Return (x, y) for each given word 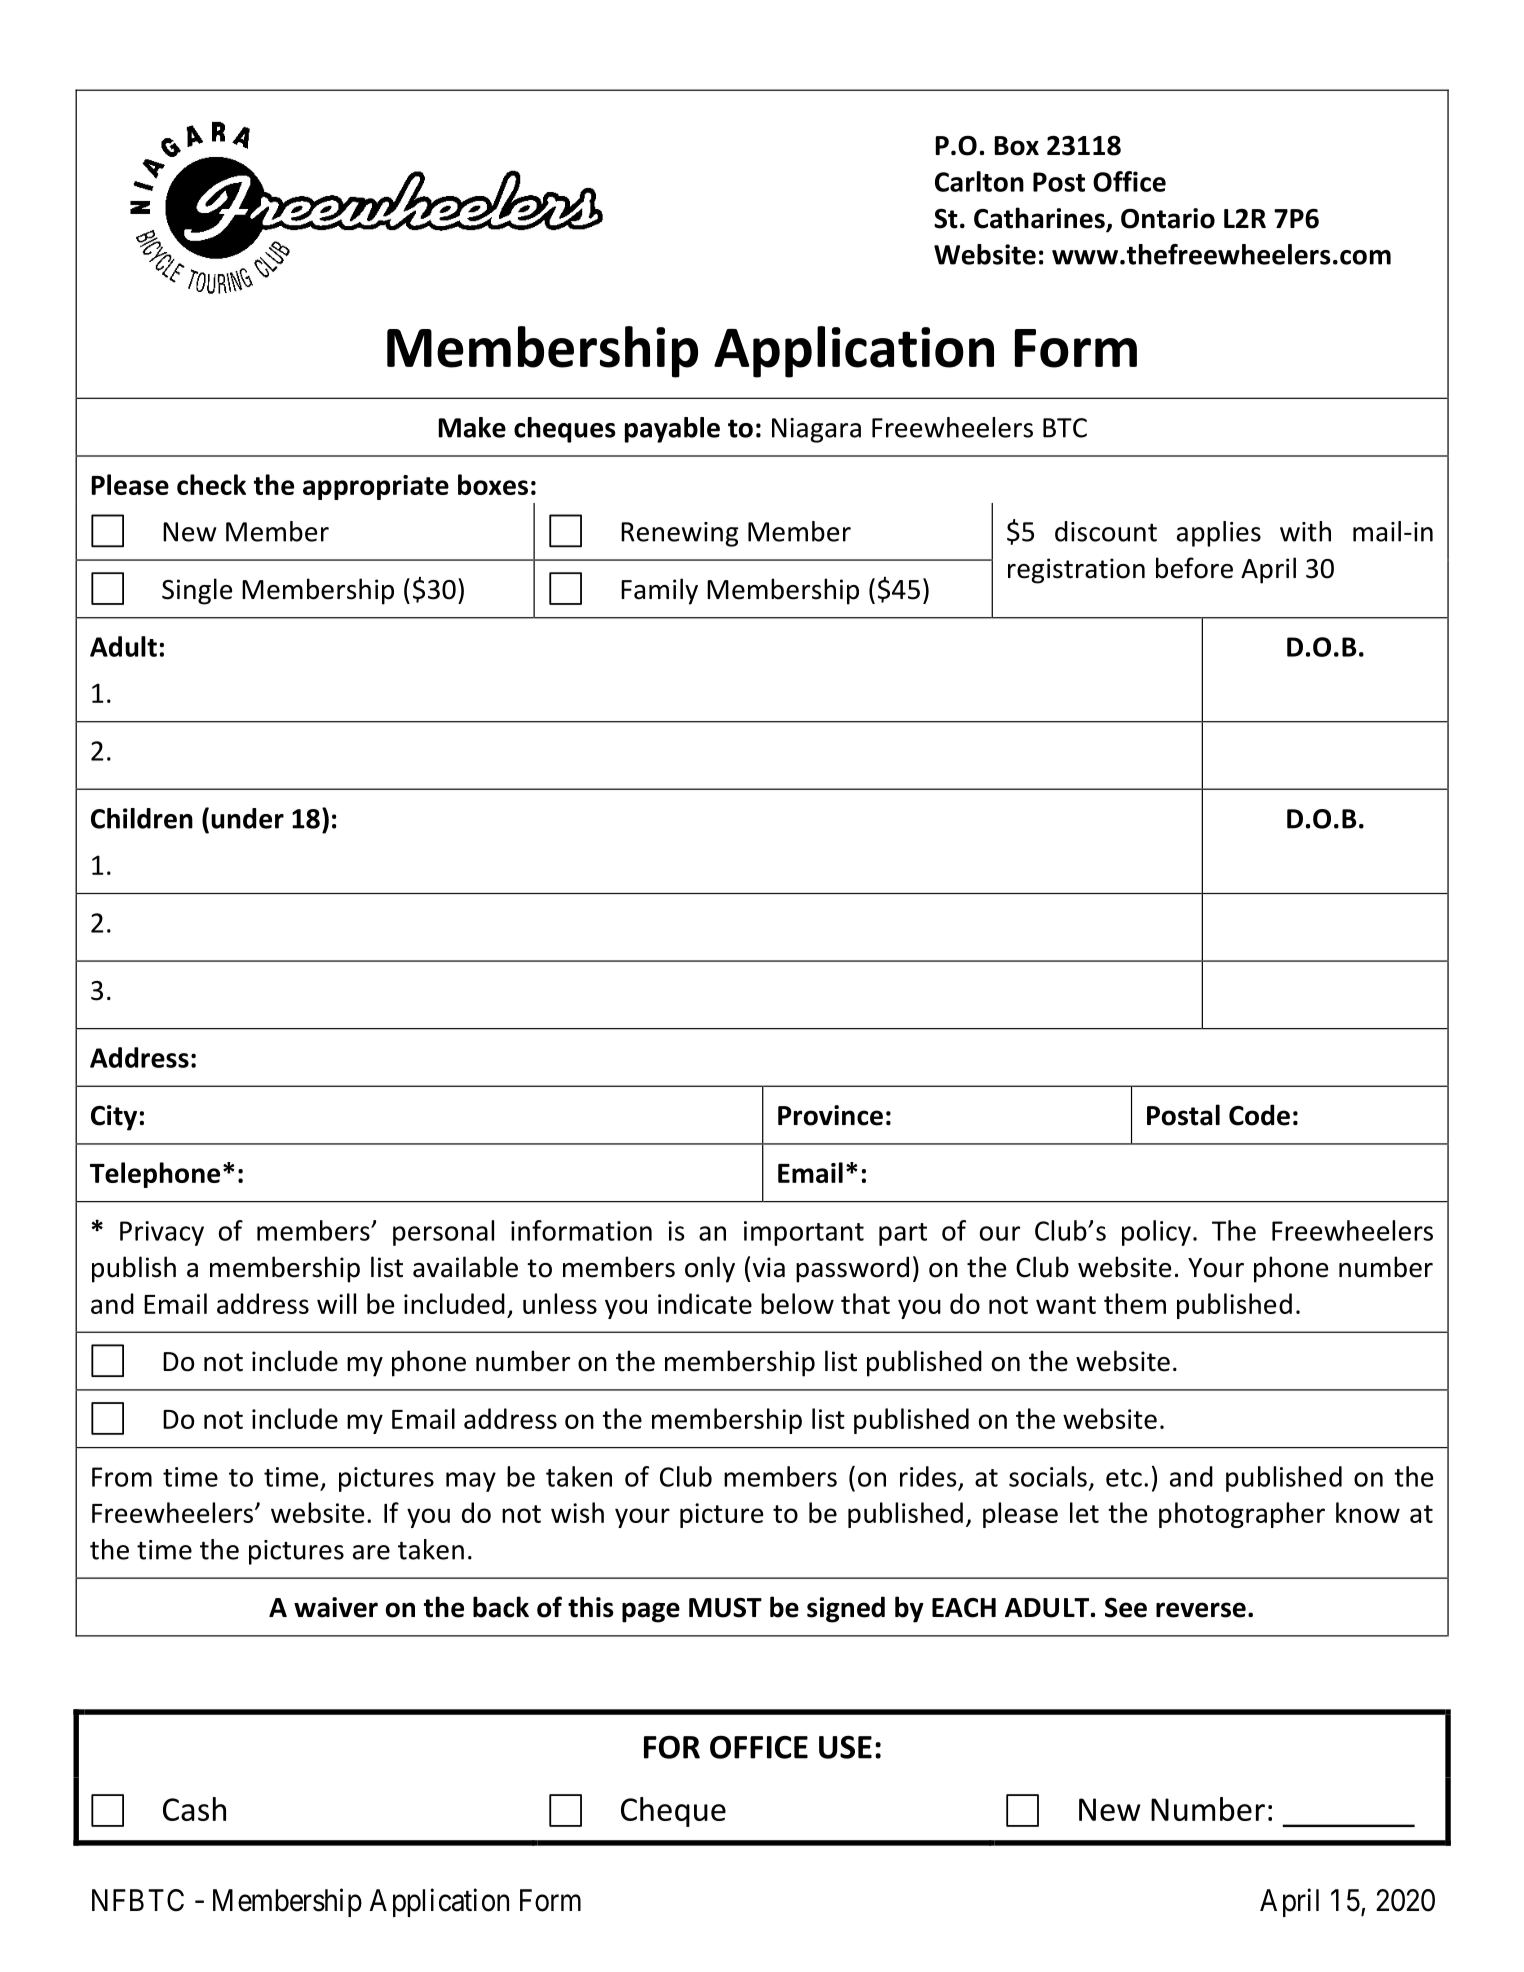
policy (1156, 1233)
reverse (1201, 1610)
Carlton (979, 181)
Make (472, 427)
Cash (194, 1809)
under (247, 818)
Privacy (162, 1233)
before (1194, 568)
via (769, 1267)
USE (845, 1747)
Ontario (1168, 218)
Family (659, 591)
